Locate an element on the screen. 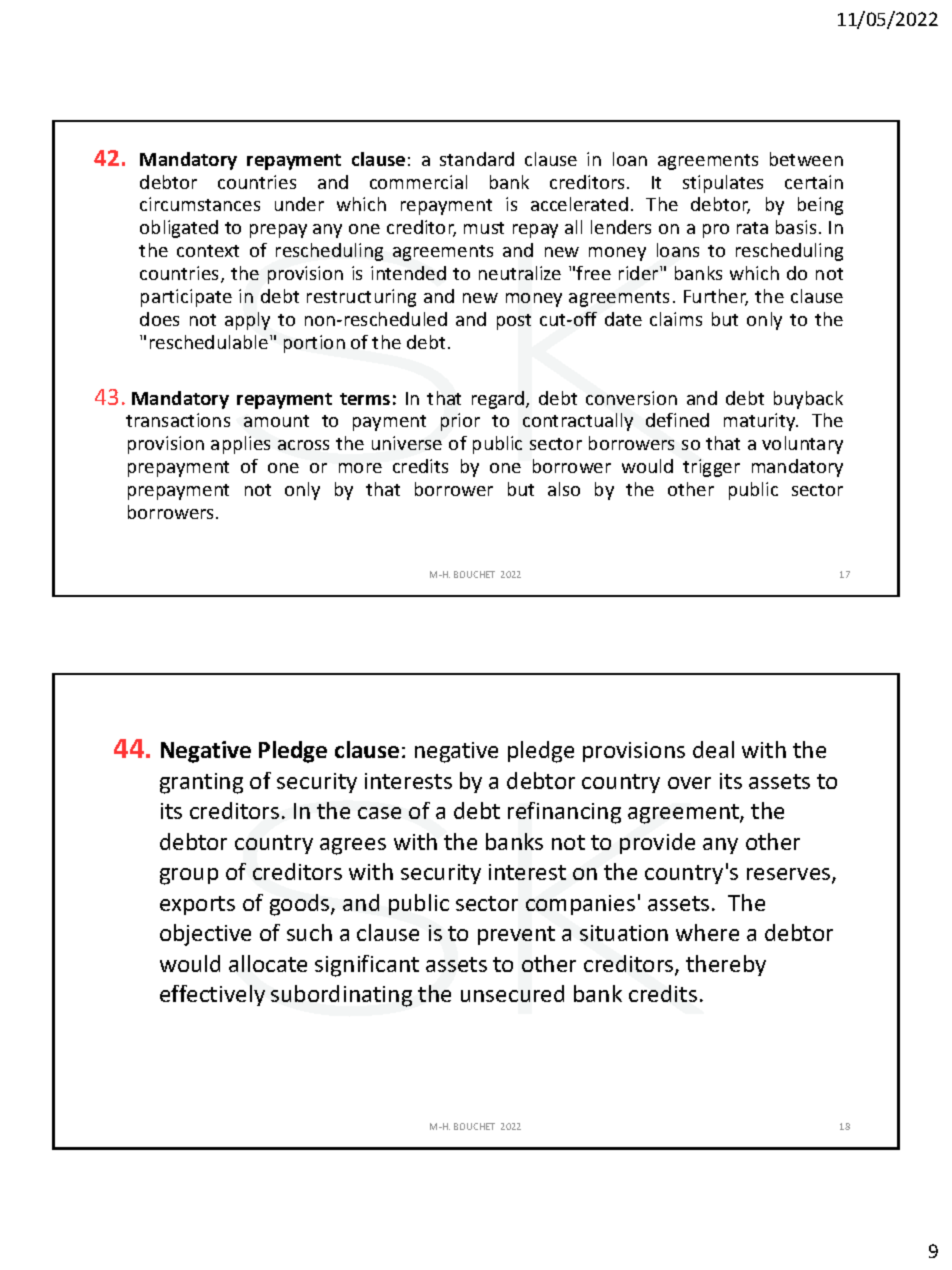 The width and height of the screenshot is (952, 1270). standard is located at coordinates (477, 159).
